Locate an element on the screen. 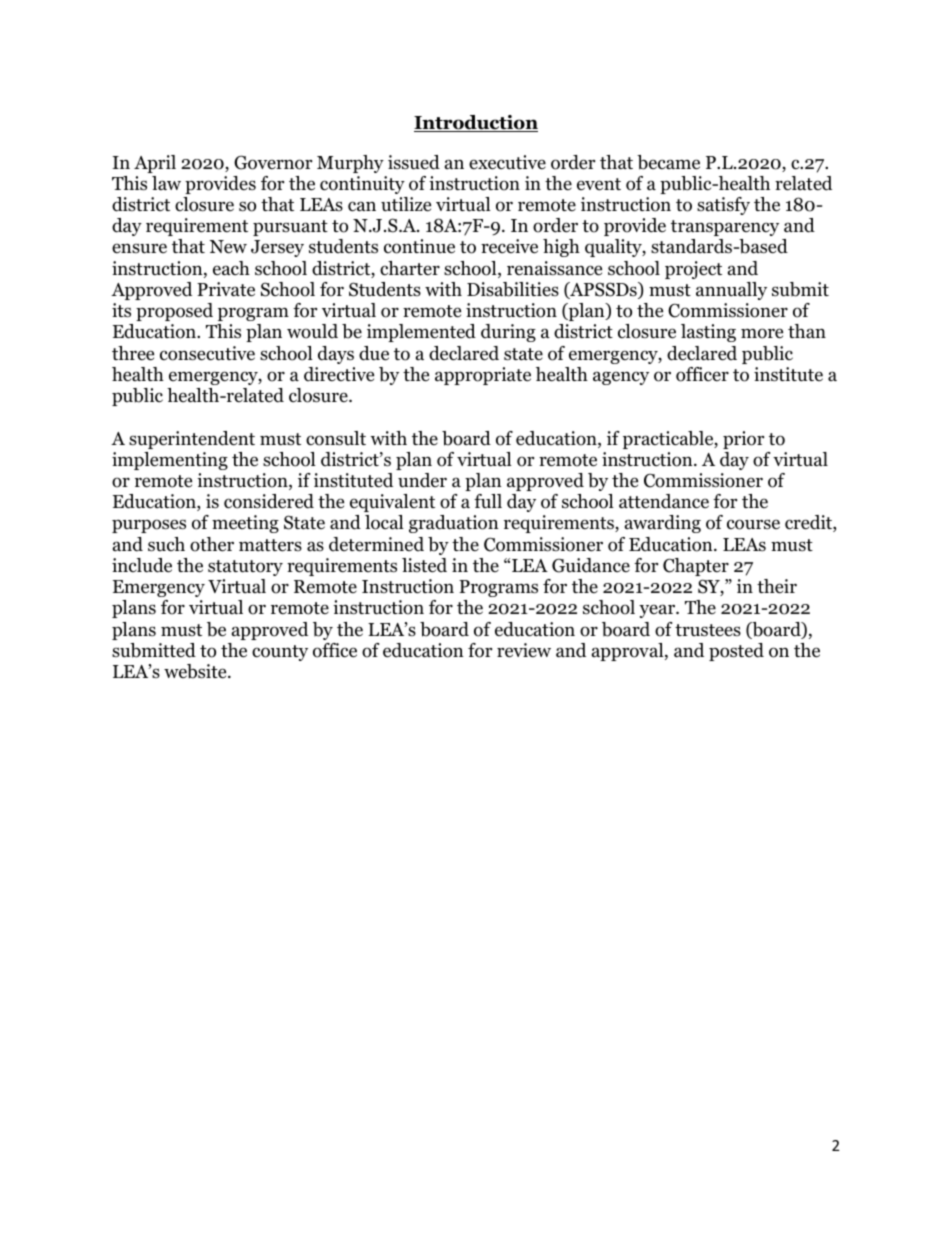  Introduction is located at coordinates (476, 123).
